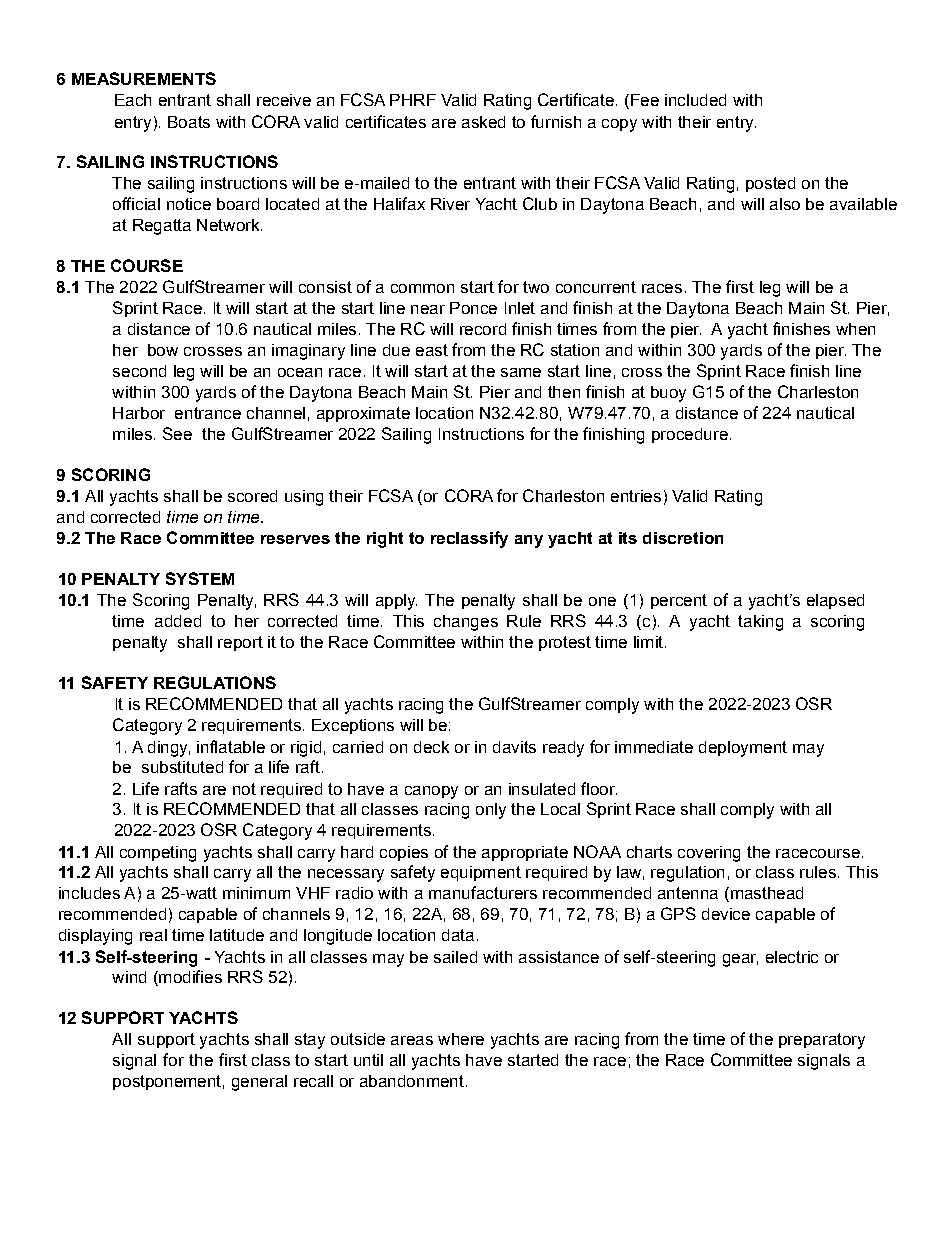 This screenshot has width=952, height=1233. What do you see at coordinates (259, 1083) in the screenshot?
I see `general` at bounding box center [259, 1083].
